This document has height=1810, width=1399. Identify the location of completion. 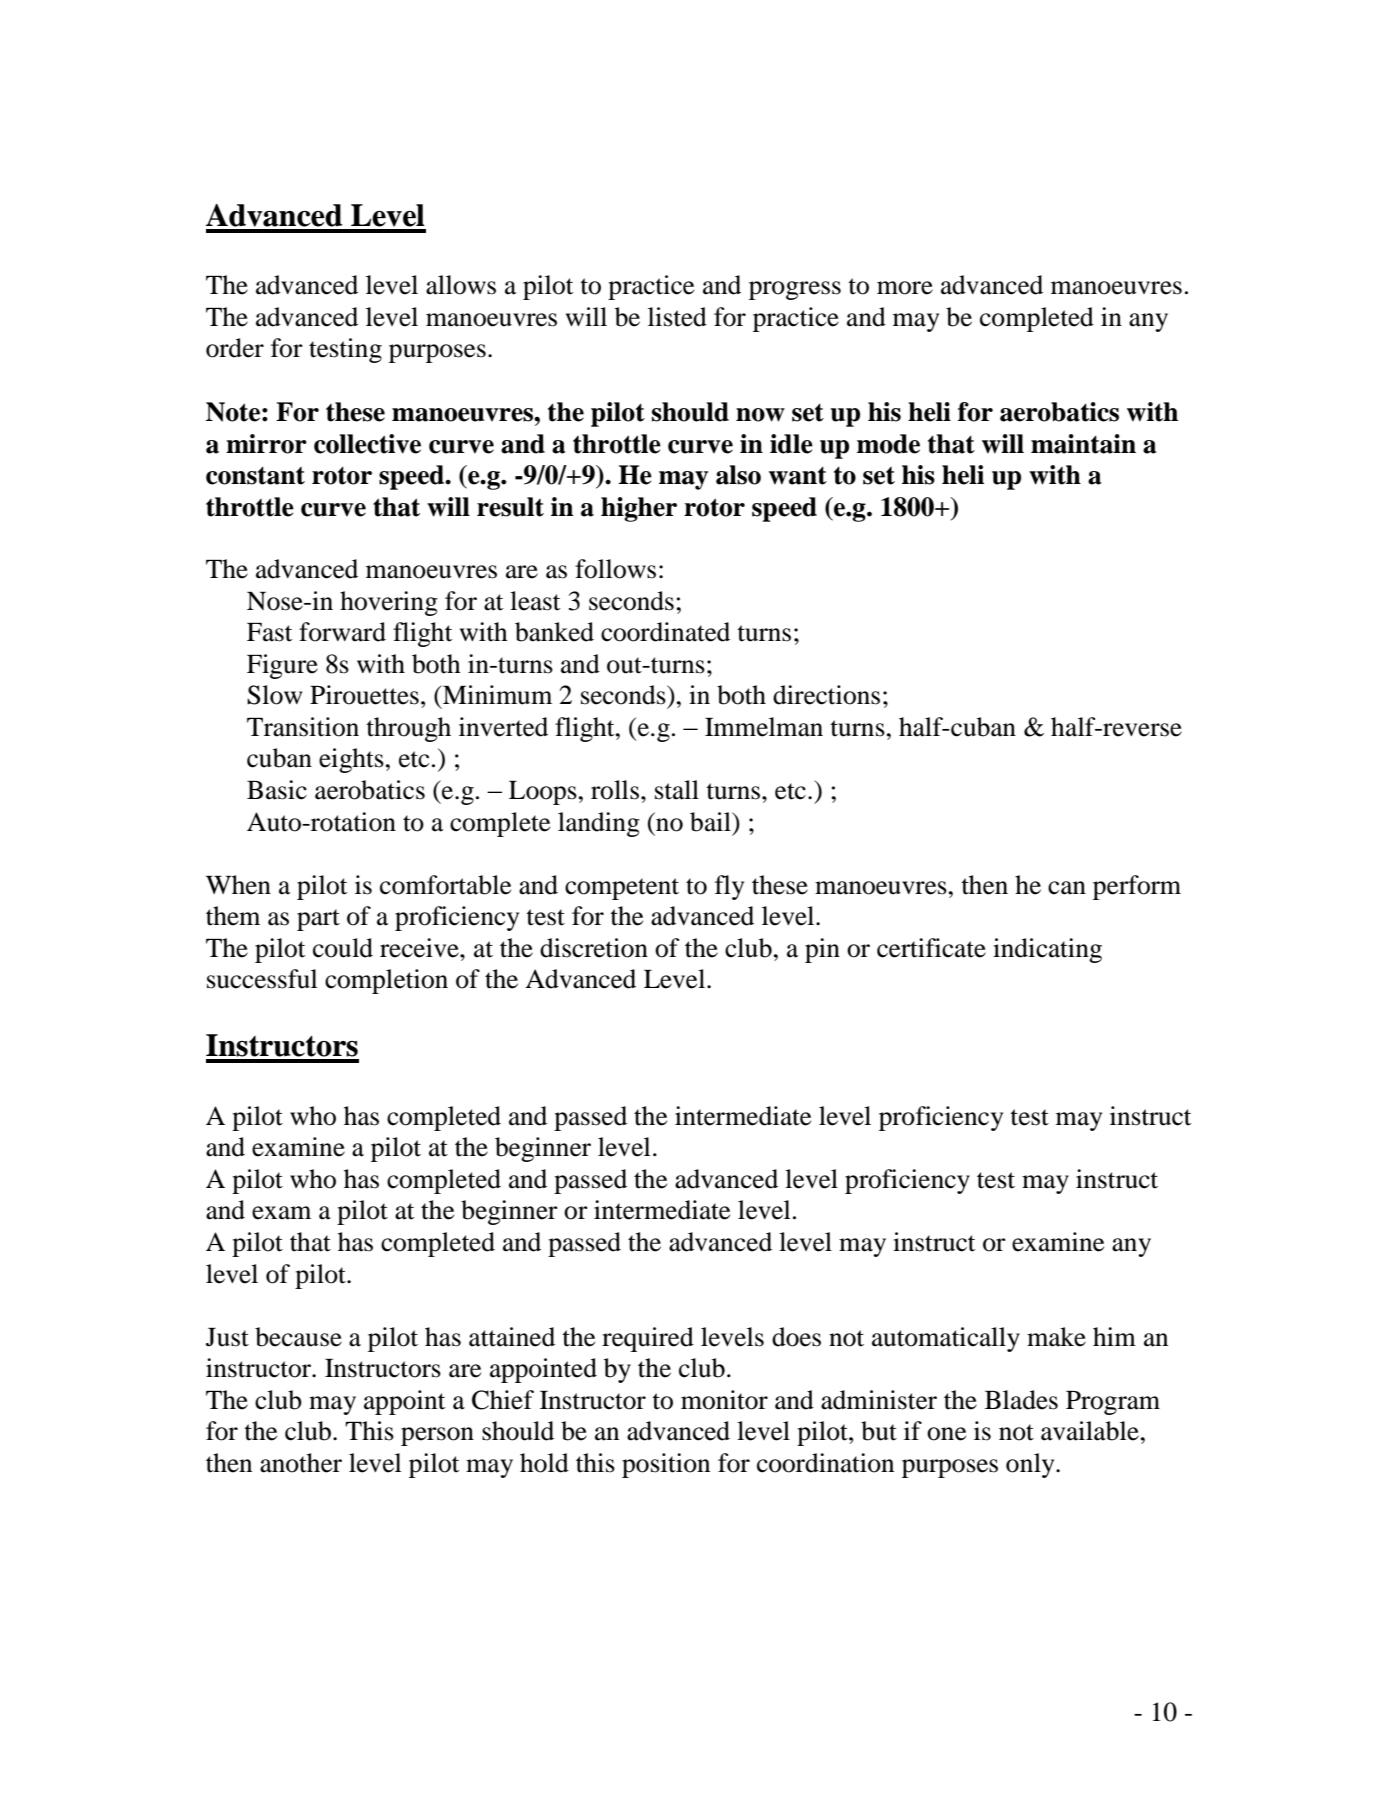
(386, 981).
